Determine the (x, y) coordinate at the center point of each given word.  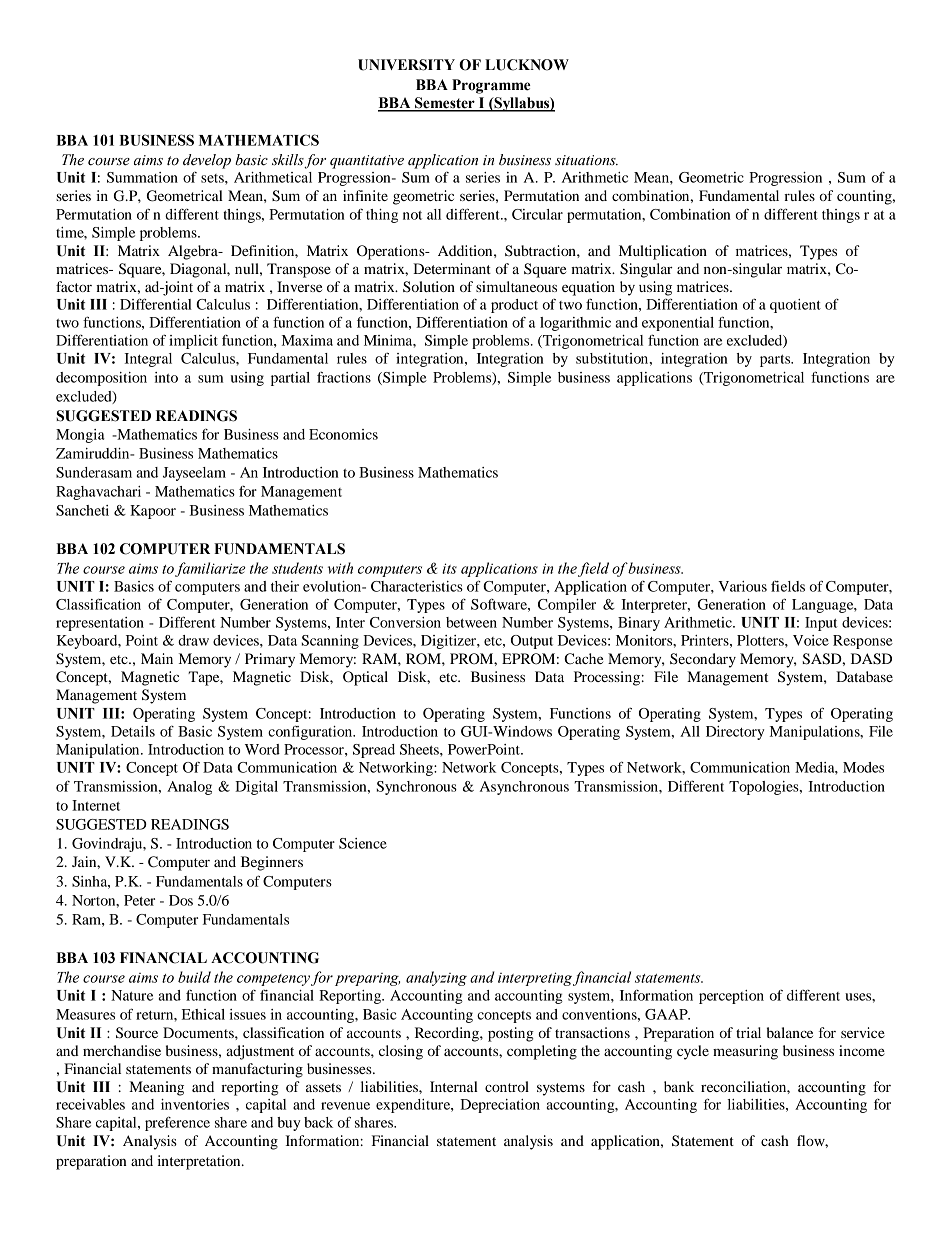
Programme (491, 86)
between (471, 622)
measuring (745, 1052)
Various (742, 586)
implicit (193, 342)
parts (776, 361)
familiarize (210, 569)
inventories (195, 1104)
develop (207, 161)
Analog (189, 788)
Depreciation (500, 1106)
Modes (863, 767)
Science (363, 843)
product (514, 306)
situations (586, 160)
